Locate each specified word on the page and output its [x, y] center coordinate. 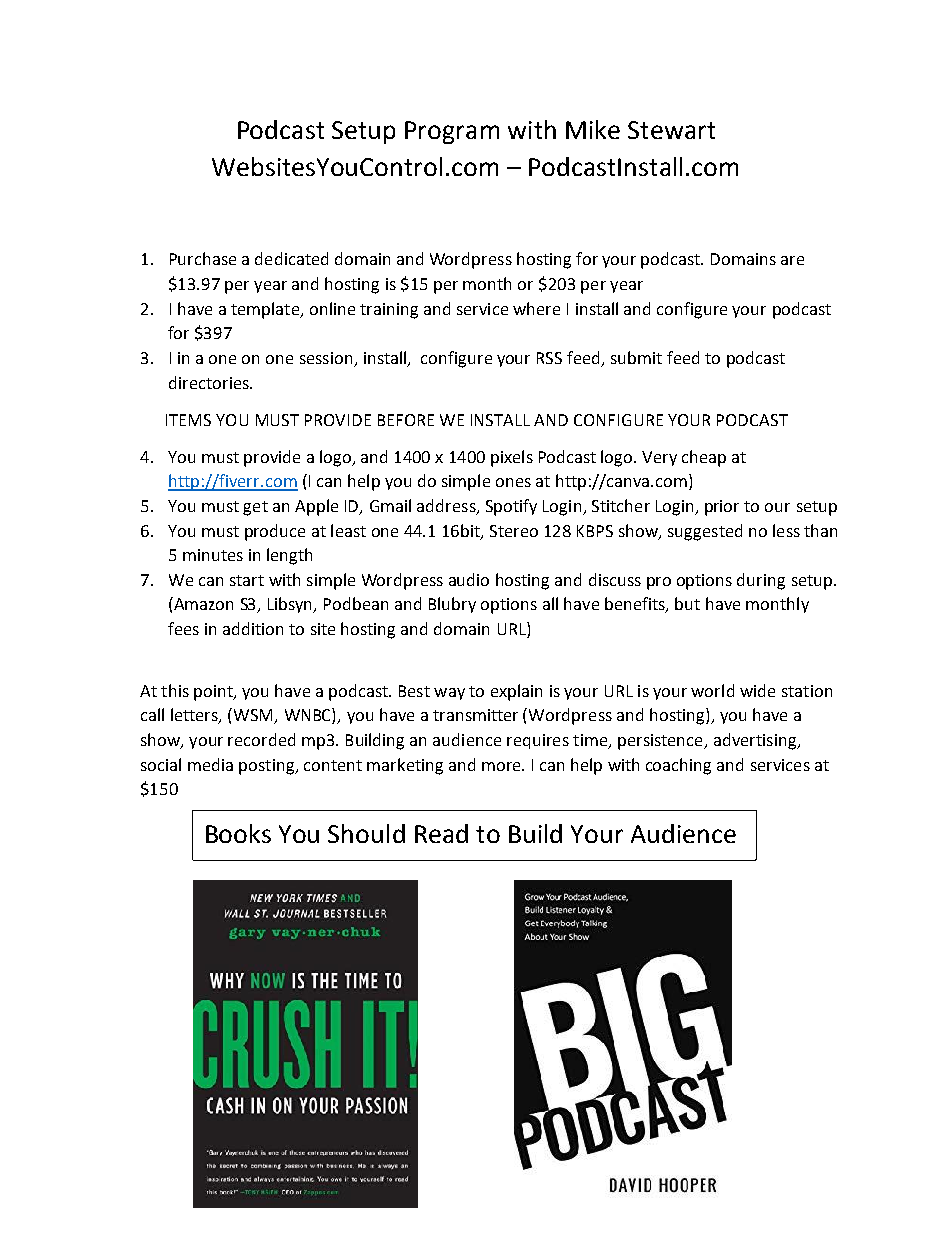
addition [253, 628]
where [536, 308]
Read [441, 833]
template [266, 310]
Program [452, 132]
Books [238, 833]
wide [757, 690]
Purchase [203, 258]
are [792, 260]
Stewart [671, 130]
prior [722, 508]
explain [516, 692]
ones [513, 482]
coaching [678, 766]
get [255, 508]
